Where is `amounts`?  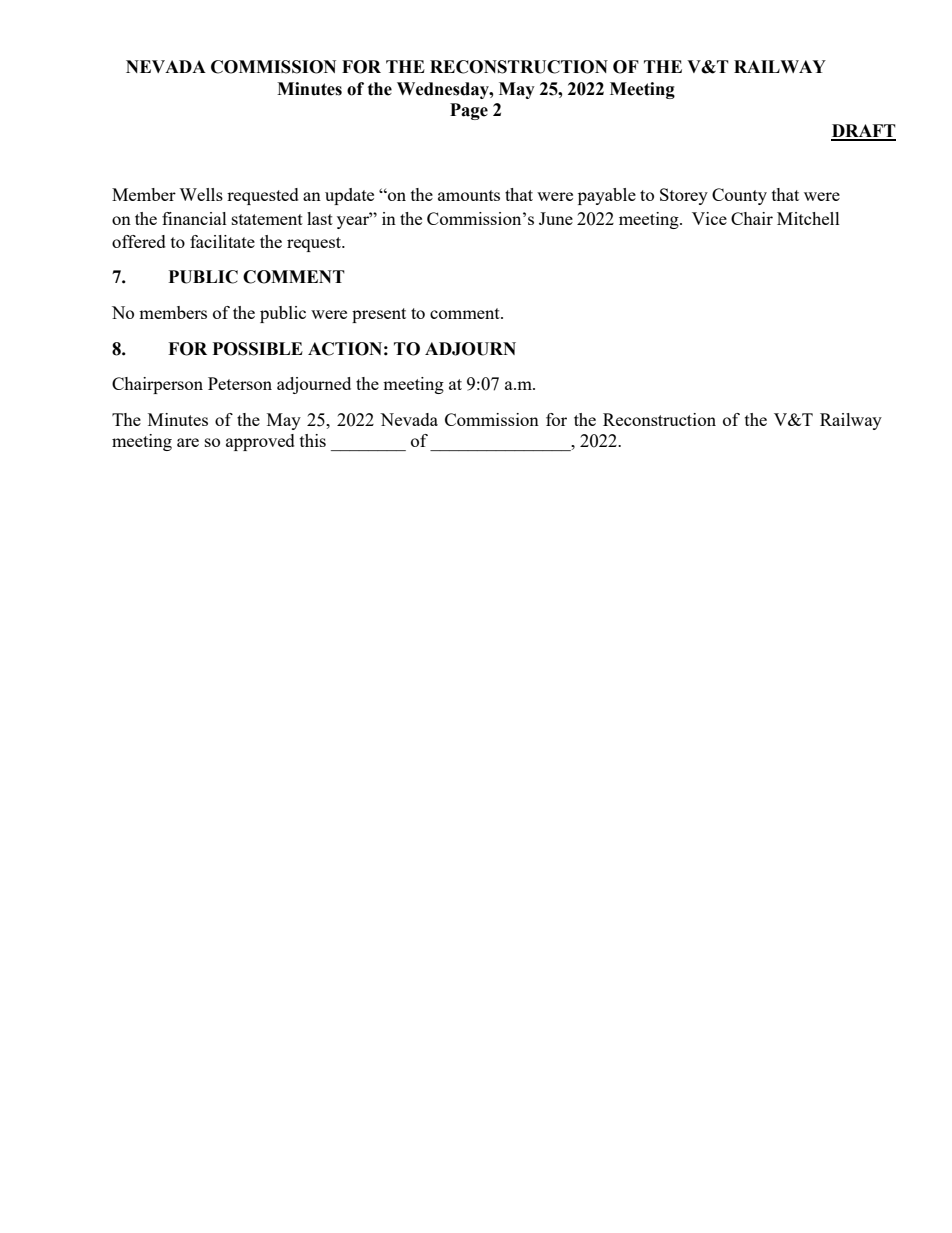 amounts is located at coordinates (469, 195).
